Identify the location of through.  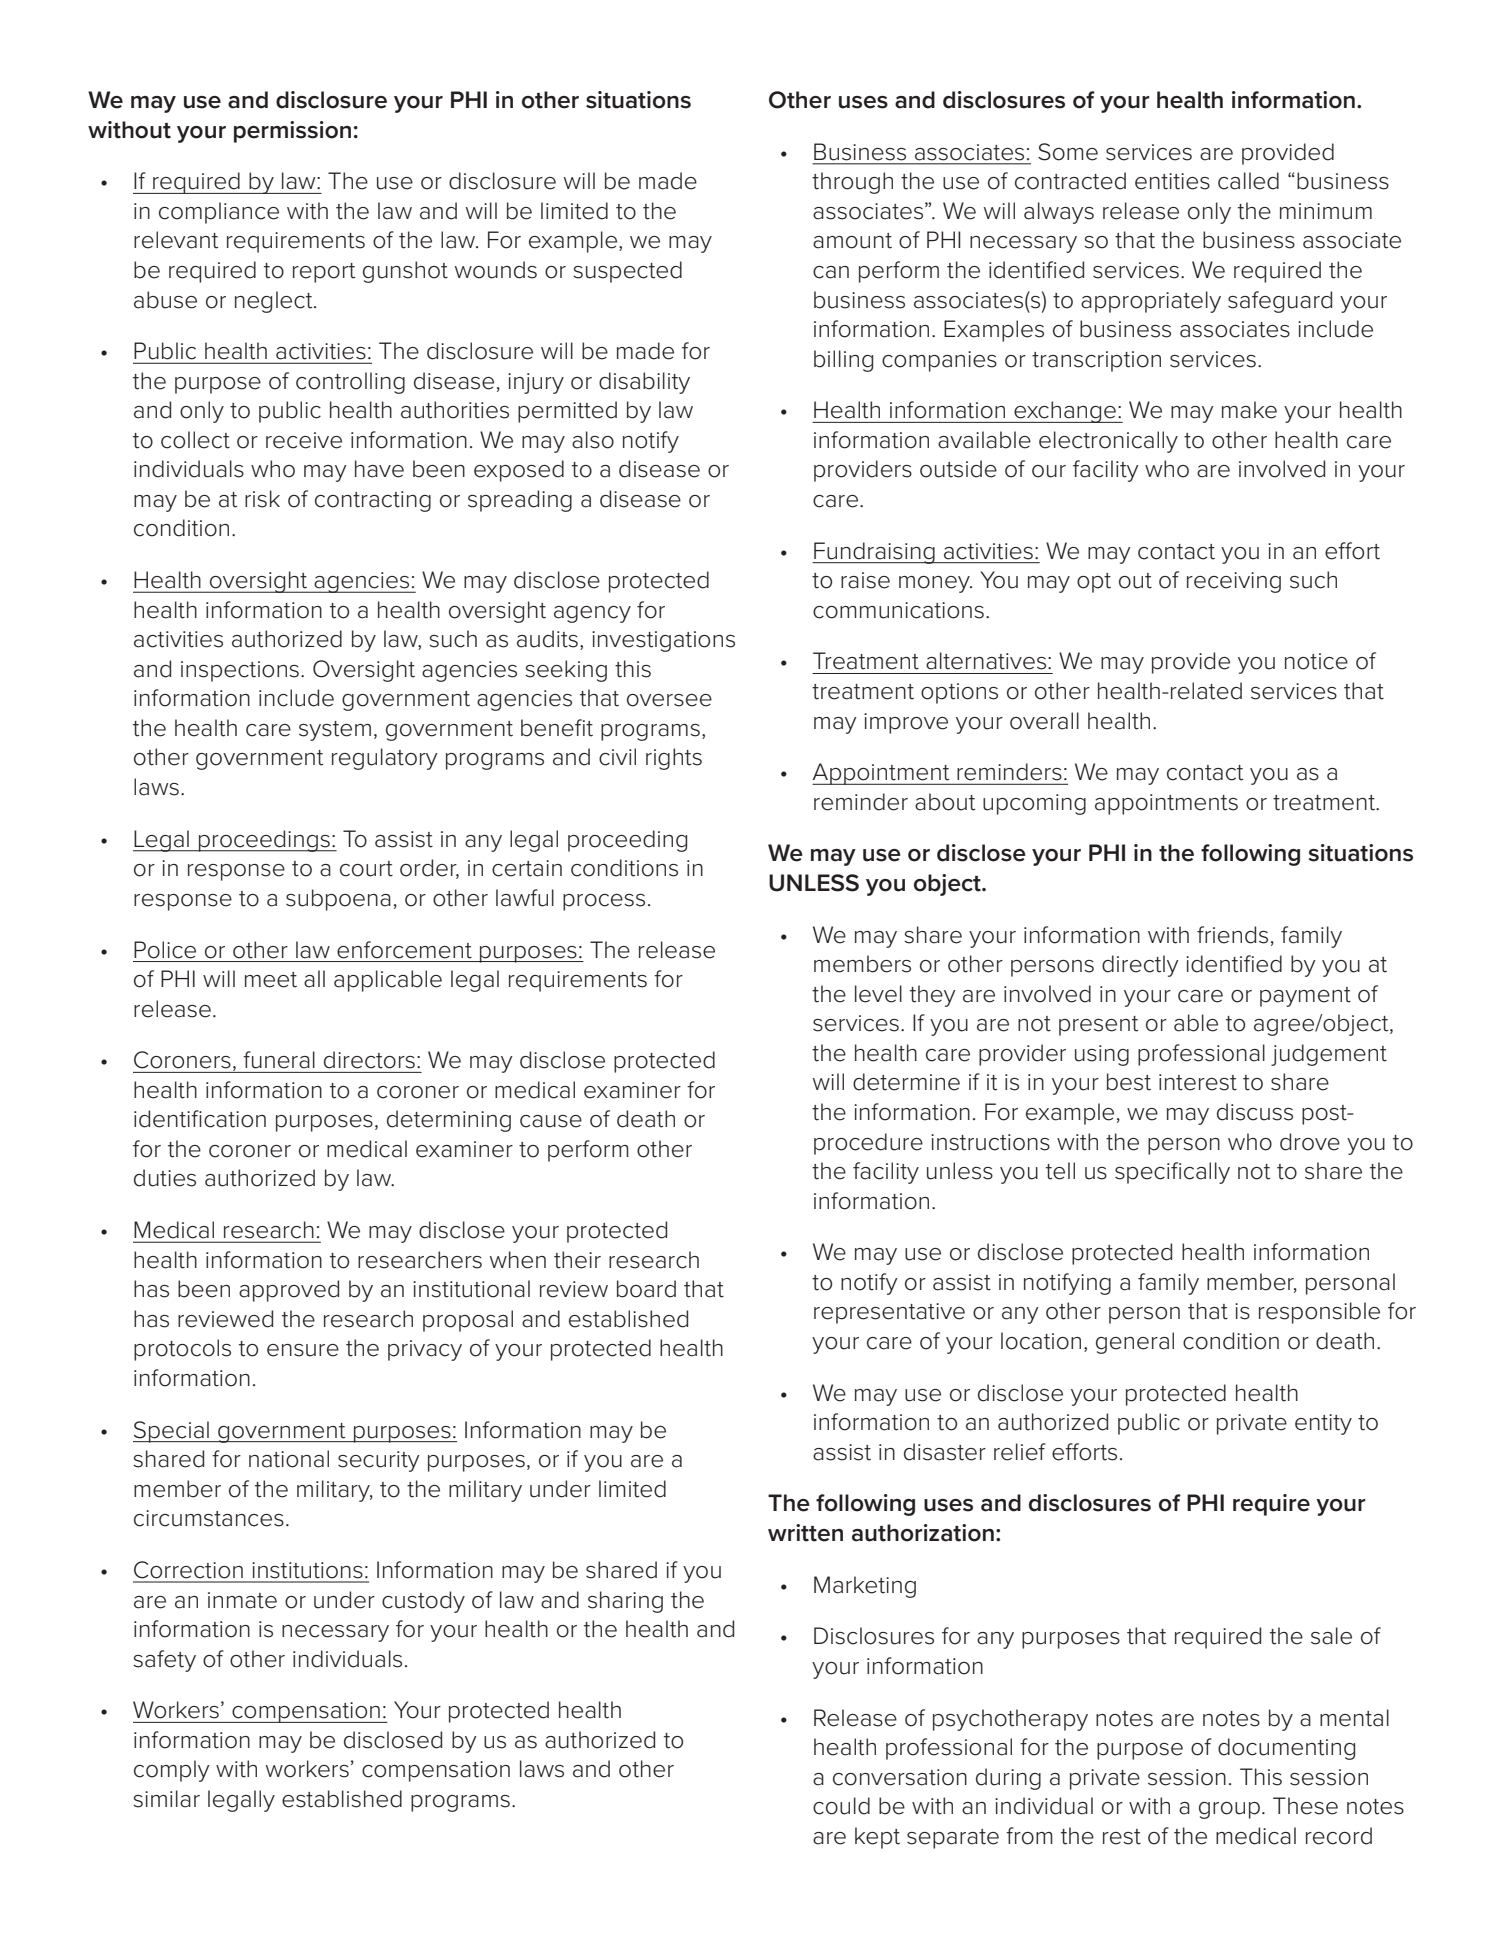
(852, 183).
